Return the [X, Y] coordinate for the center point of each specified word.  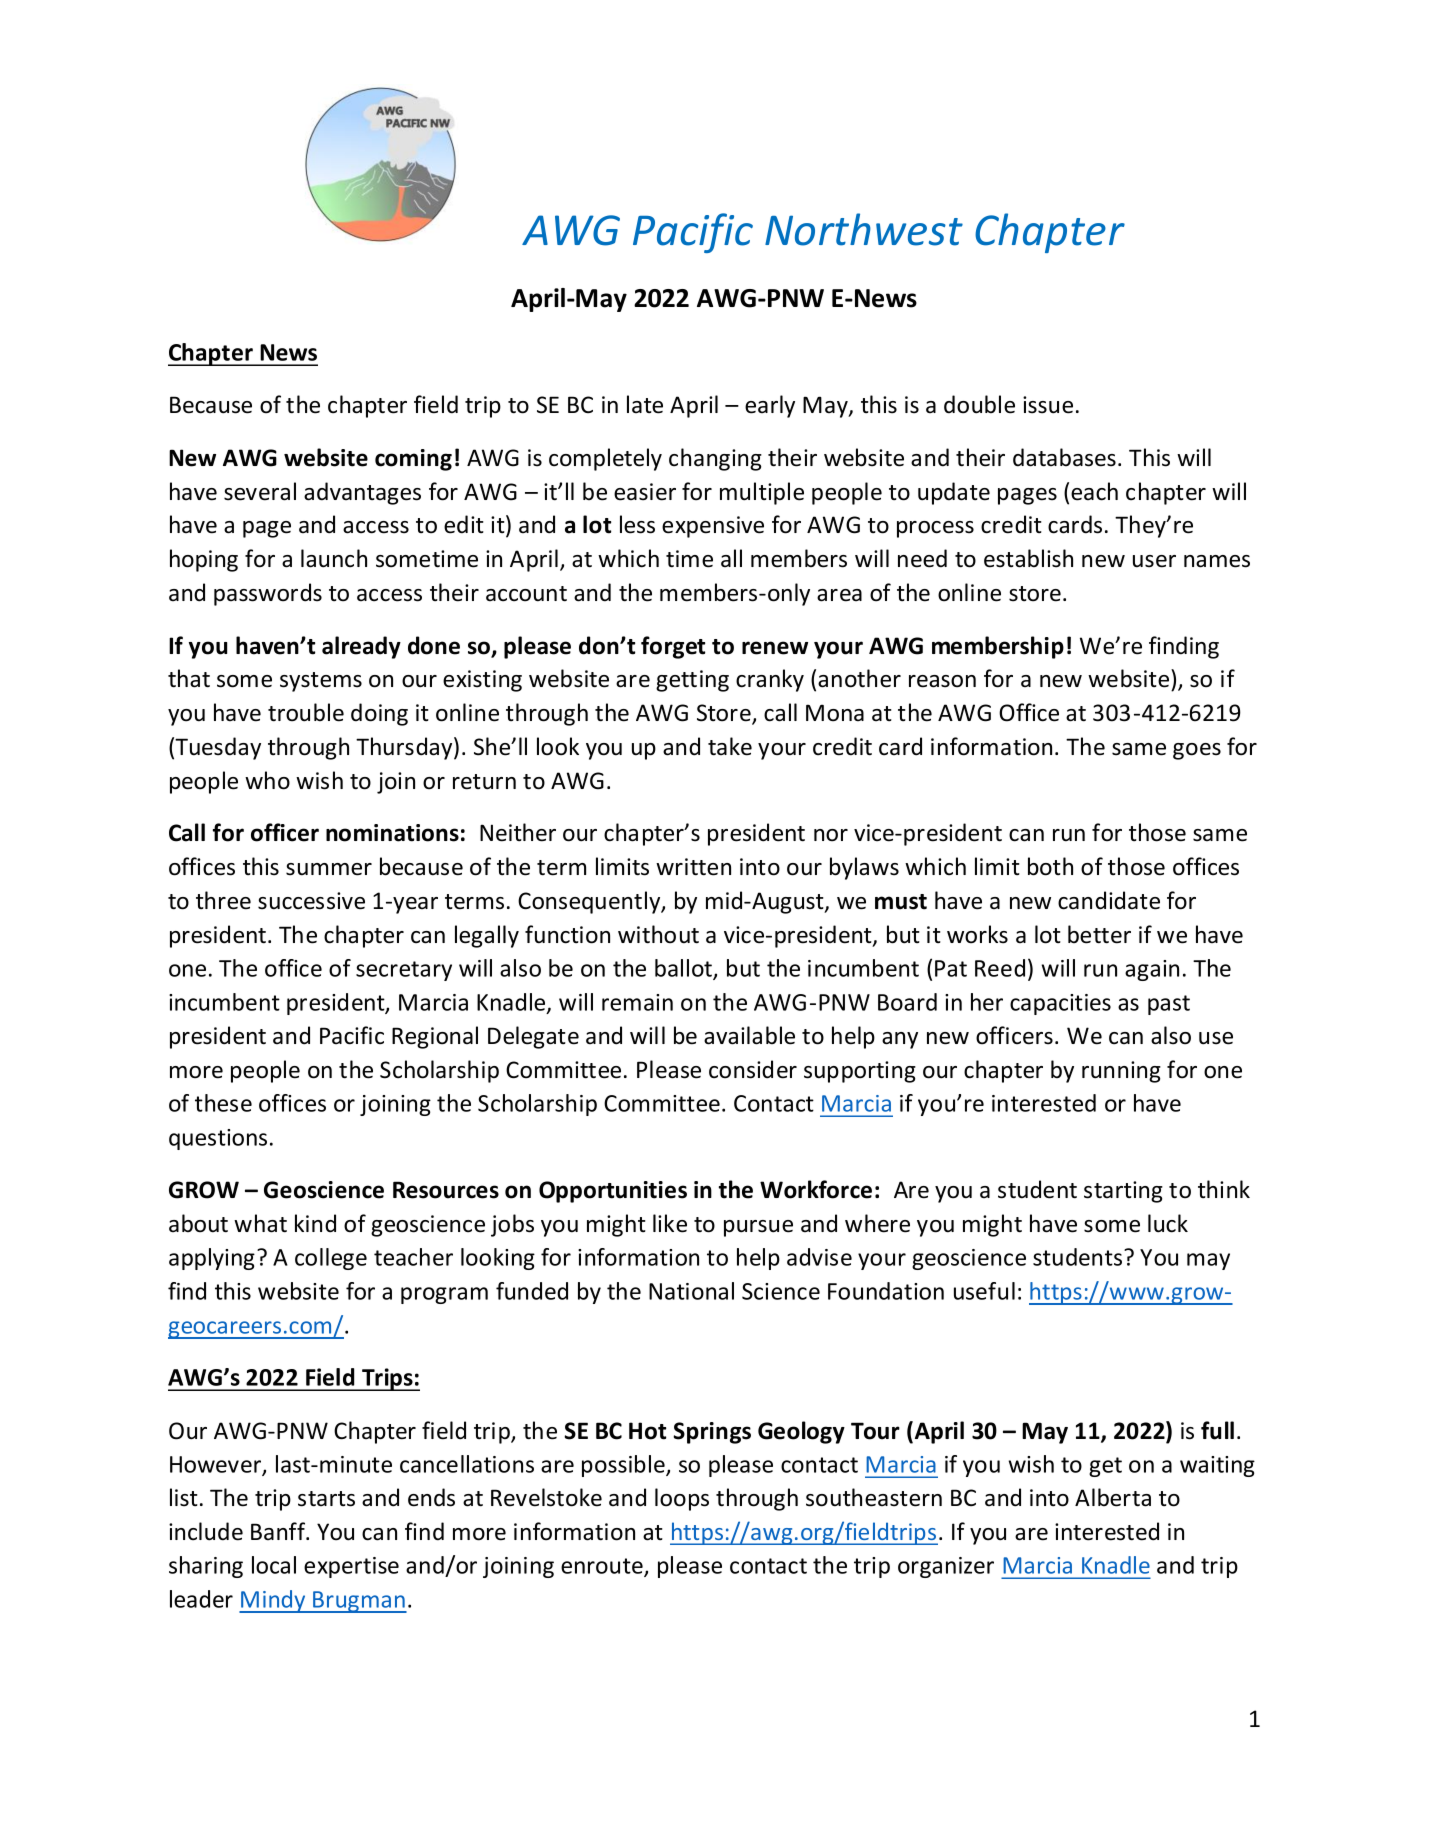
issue [1048, 405]
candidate [1109, 900]
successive [311, 901]
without [658, 934]
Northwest [864, 229]
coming [413, 460]
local [274, 1565]
